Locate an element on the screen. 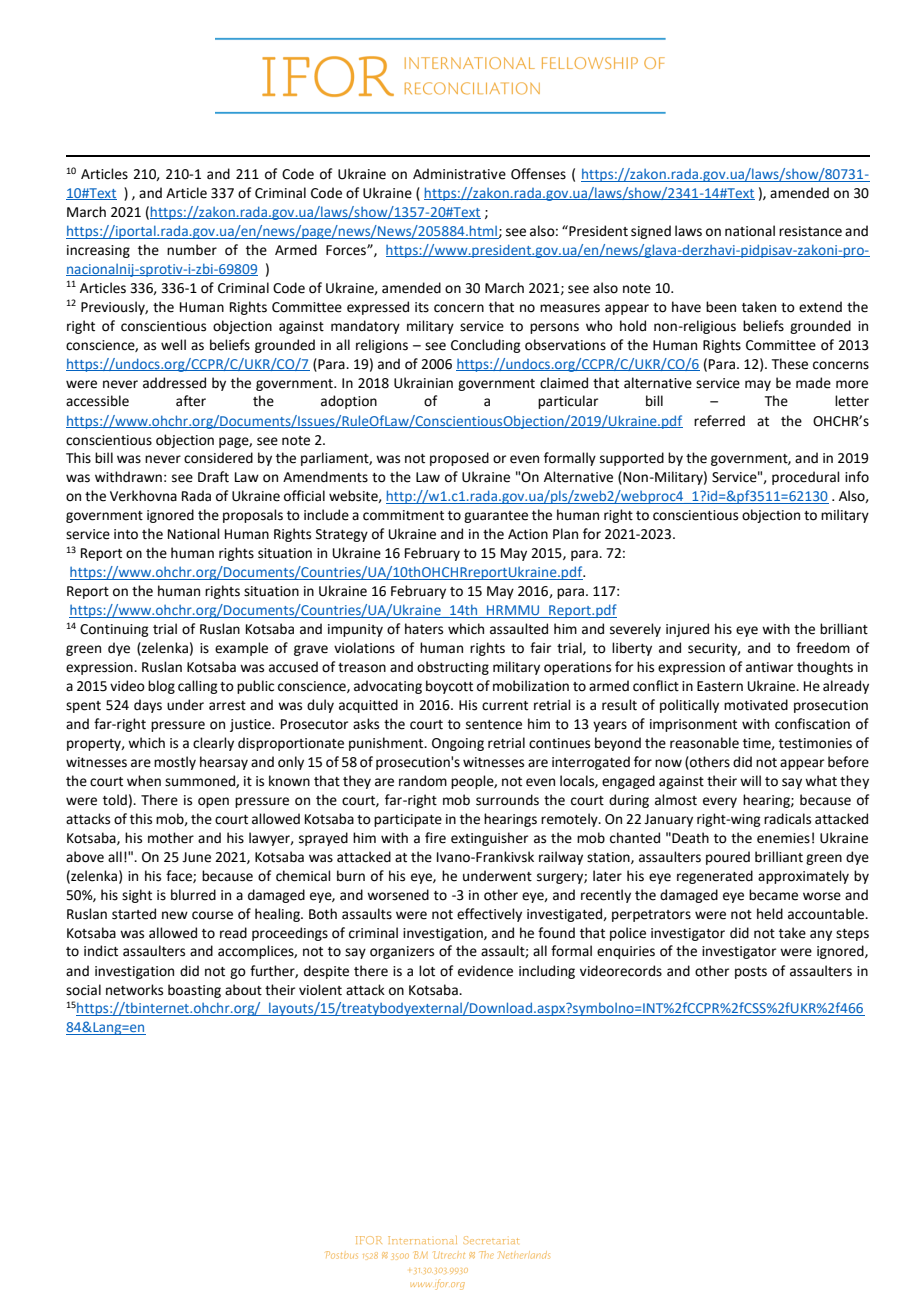  boasting is located at coordinates (194, 991).
